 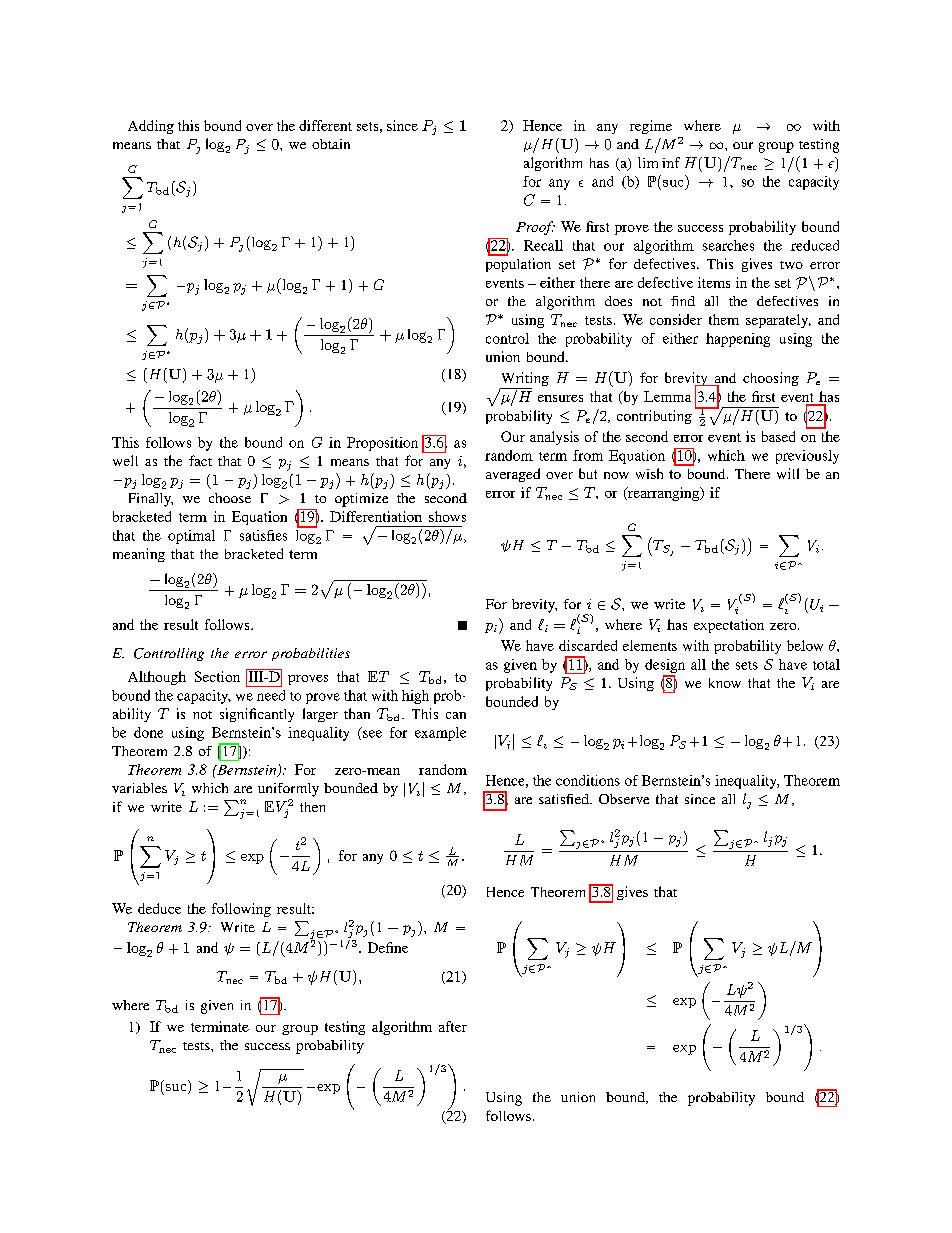 I want to click on high, so click(x=415, y=697).
